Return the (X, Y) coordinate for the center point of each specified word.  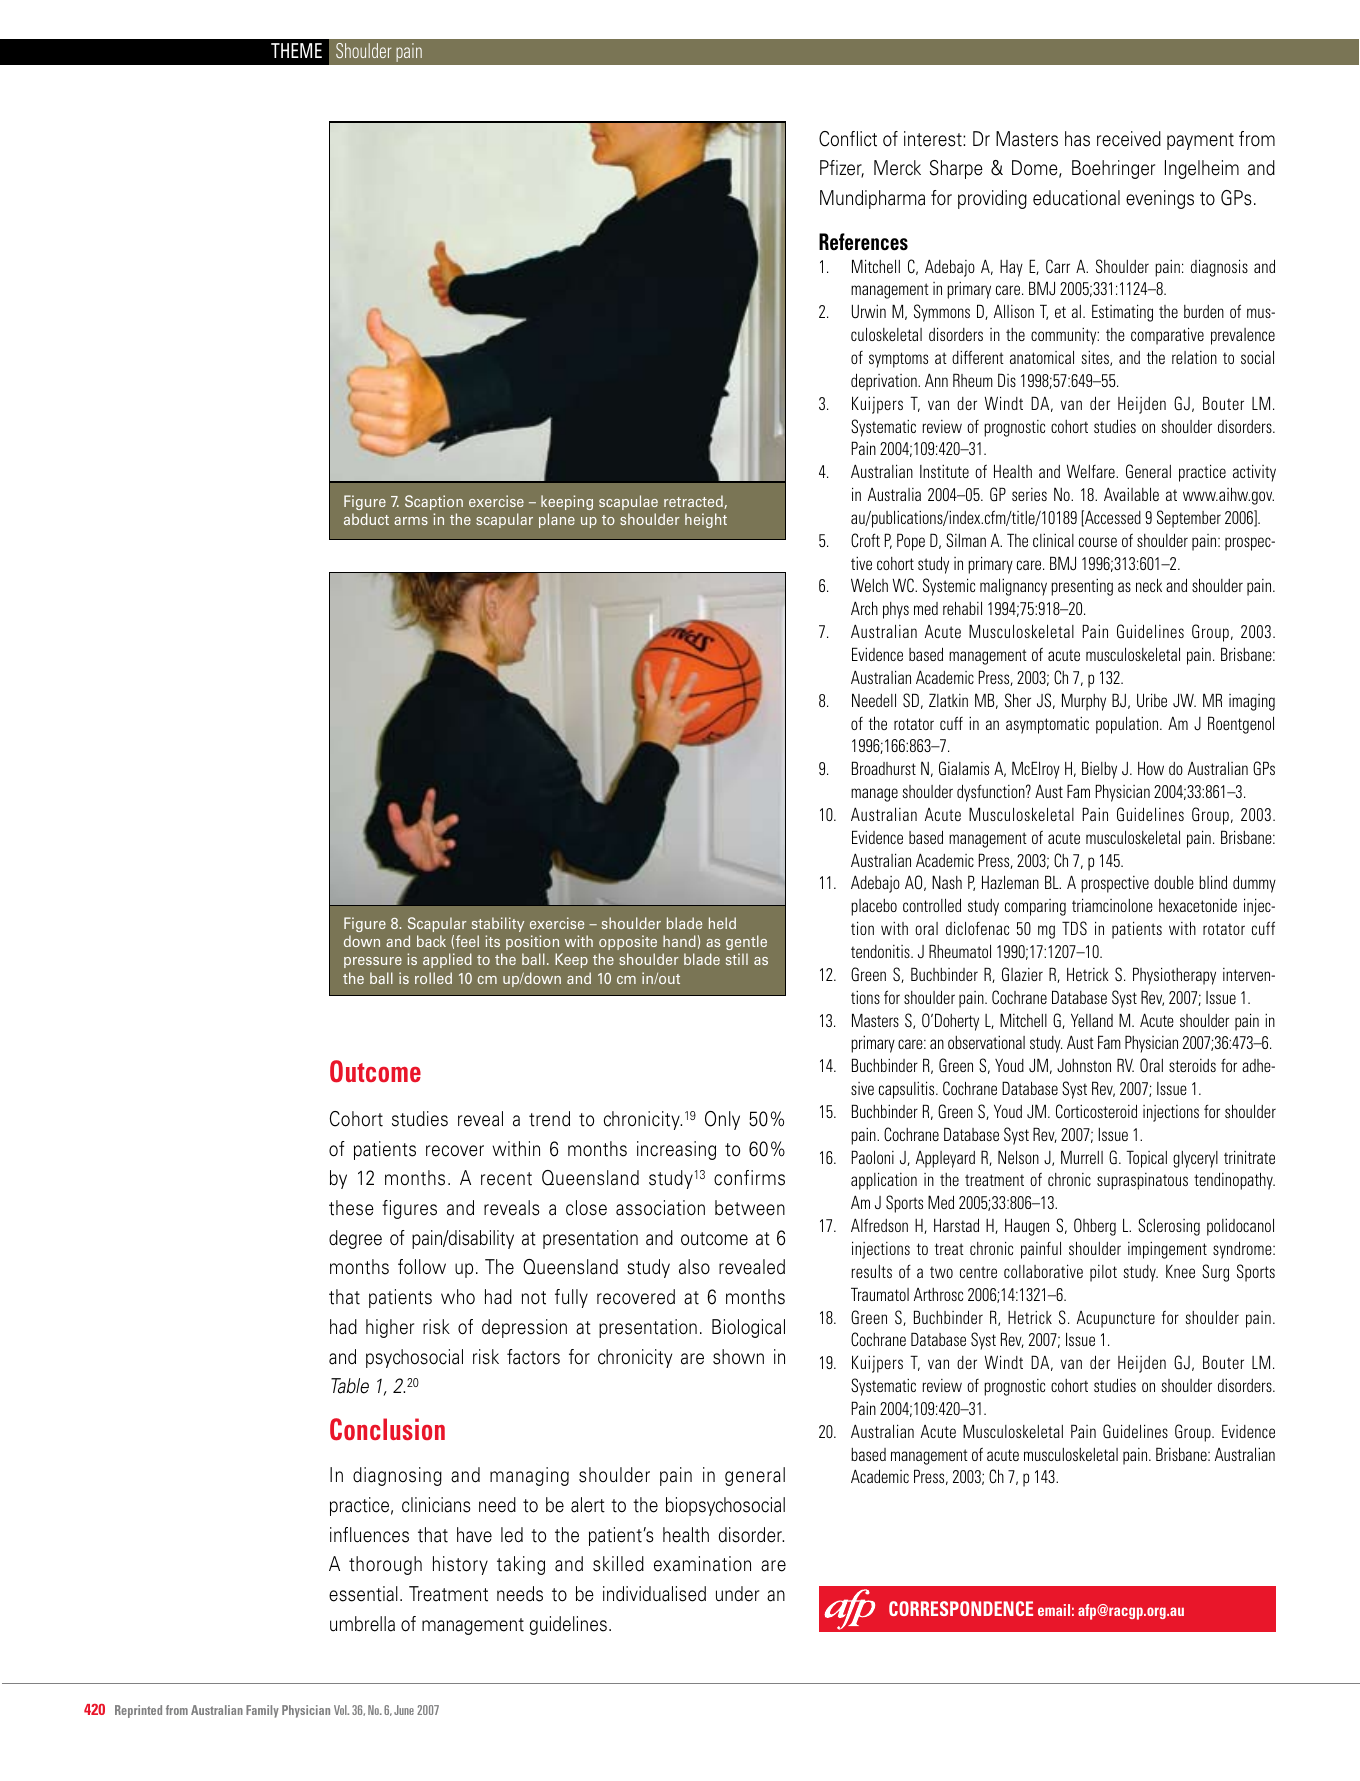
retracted (694, 502)
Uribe (1152, 700)
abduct (366, 519)
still (737, 959)
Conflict (848, 139)
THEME (296, 50)
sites (1096, 358)
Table (350, 1386)
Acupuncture (1116, 1319)
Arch (864, 608)
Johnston (1084, 1066)
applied (447, 960)
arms (411, 521)
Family (262, 1711)
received (1129, 139)
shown (738, 1357)
